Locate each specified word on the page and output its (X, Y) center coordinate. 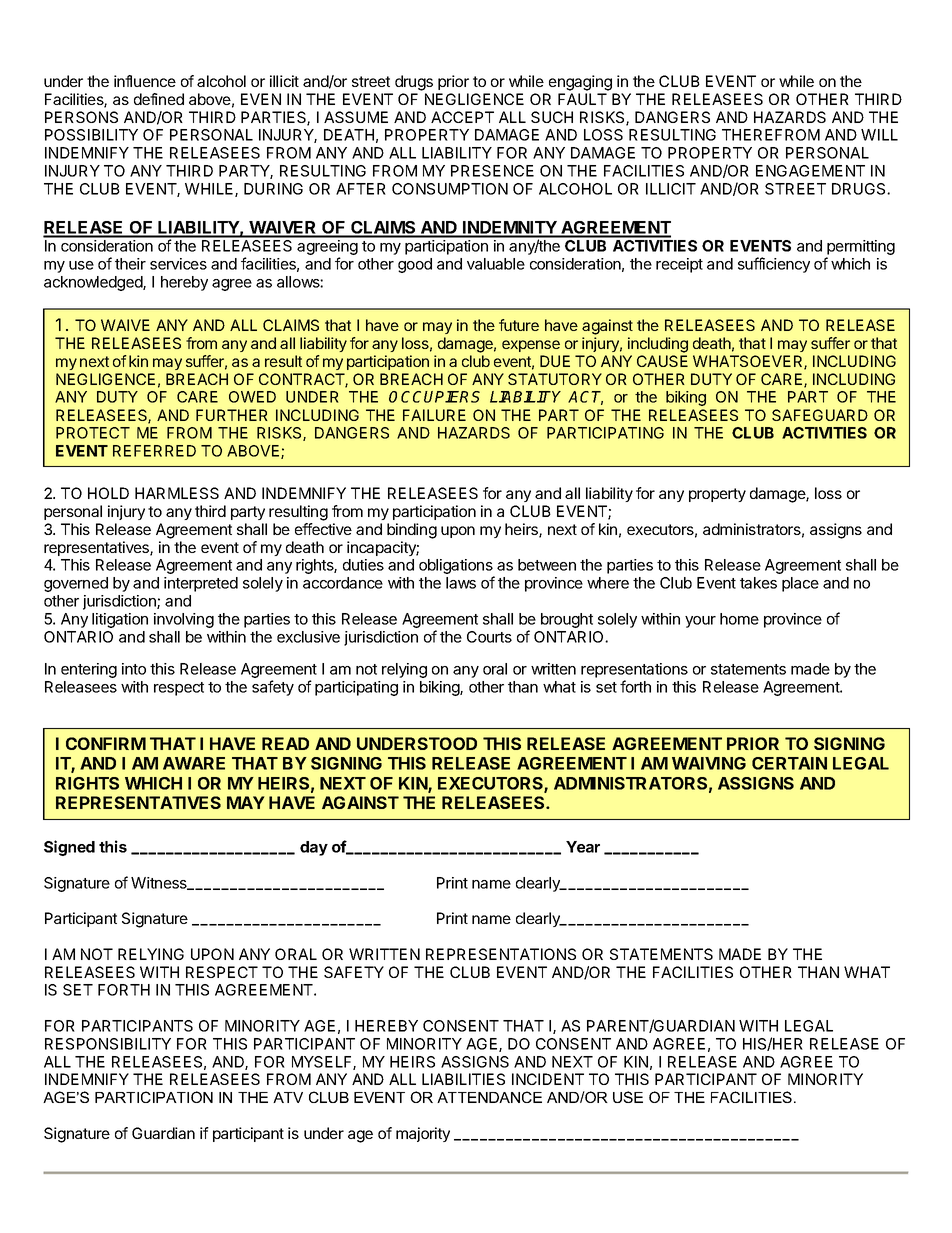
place (800, 584)
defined (159, 99)
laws (461, 583)
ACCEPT (462, 117)
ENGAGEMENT (810, 171)
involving (184, 620)
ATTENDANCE (489, 1097)
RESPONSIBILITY (108, 1044)
